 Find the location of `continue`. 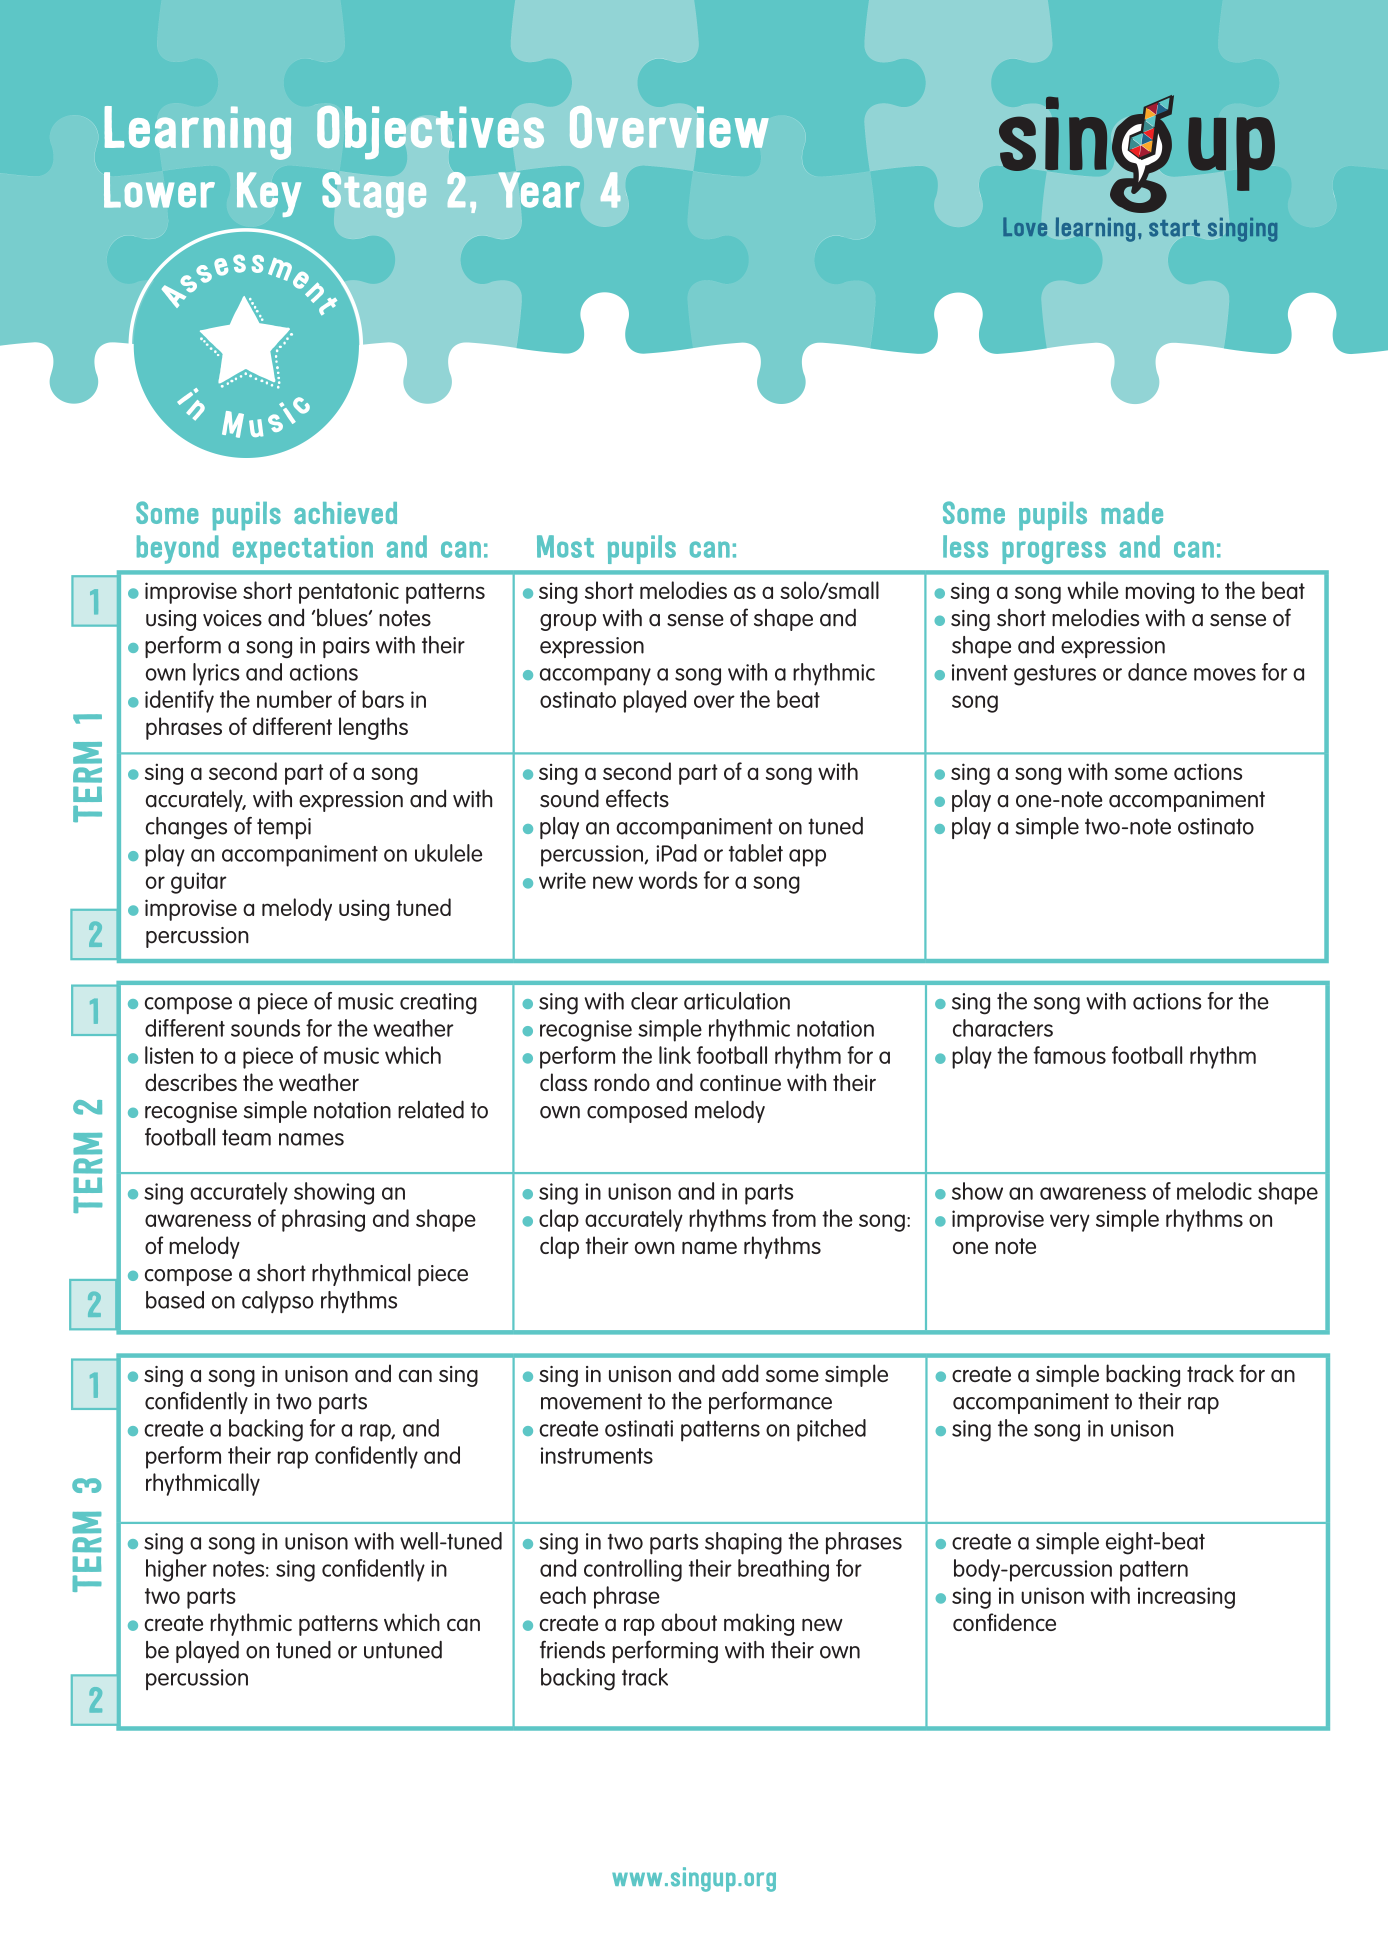

continue is located at coordinates (740, 1083).
